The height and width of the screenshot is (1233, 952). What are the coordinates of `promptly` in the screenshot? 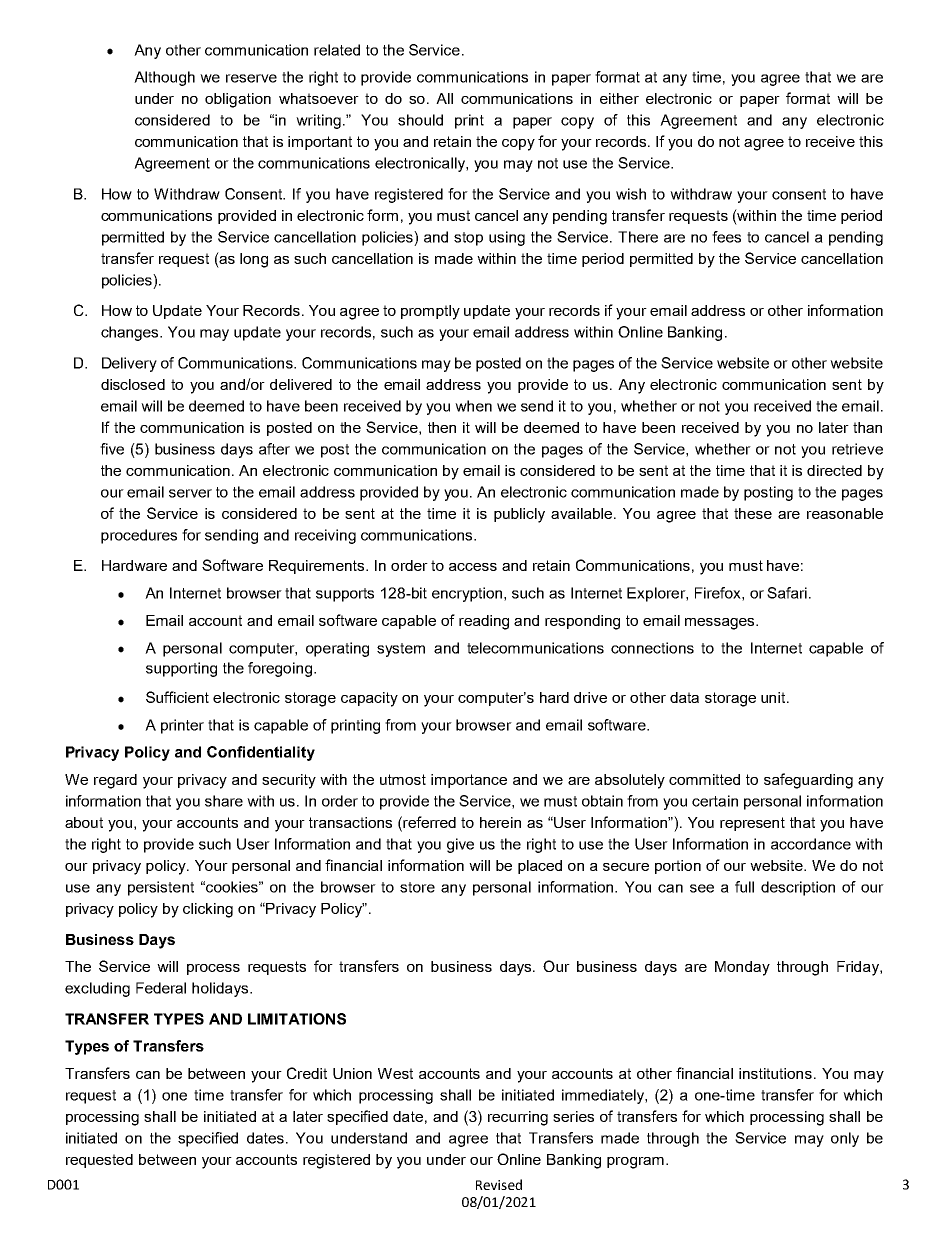 It's located at (430, 312).
